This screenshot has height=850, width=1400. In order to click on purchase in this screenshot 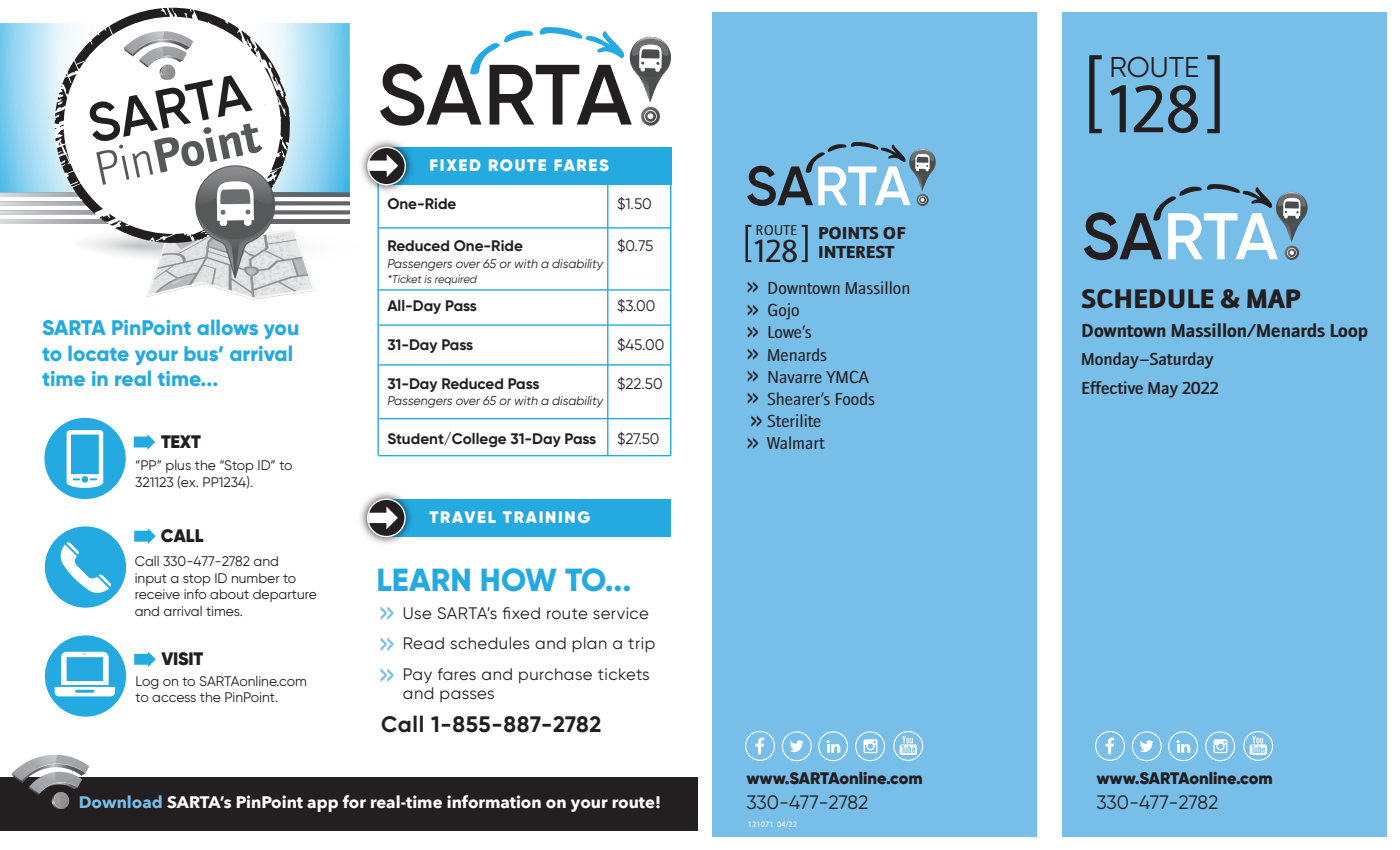, I will do `click(555, 676)`.
